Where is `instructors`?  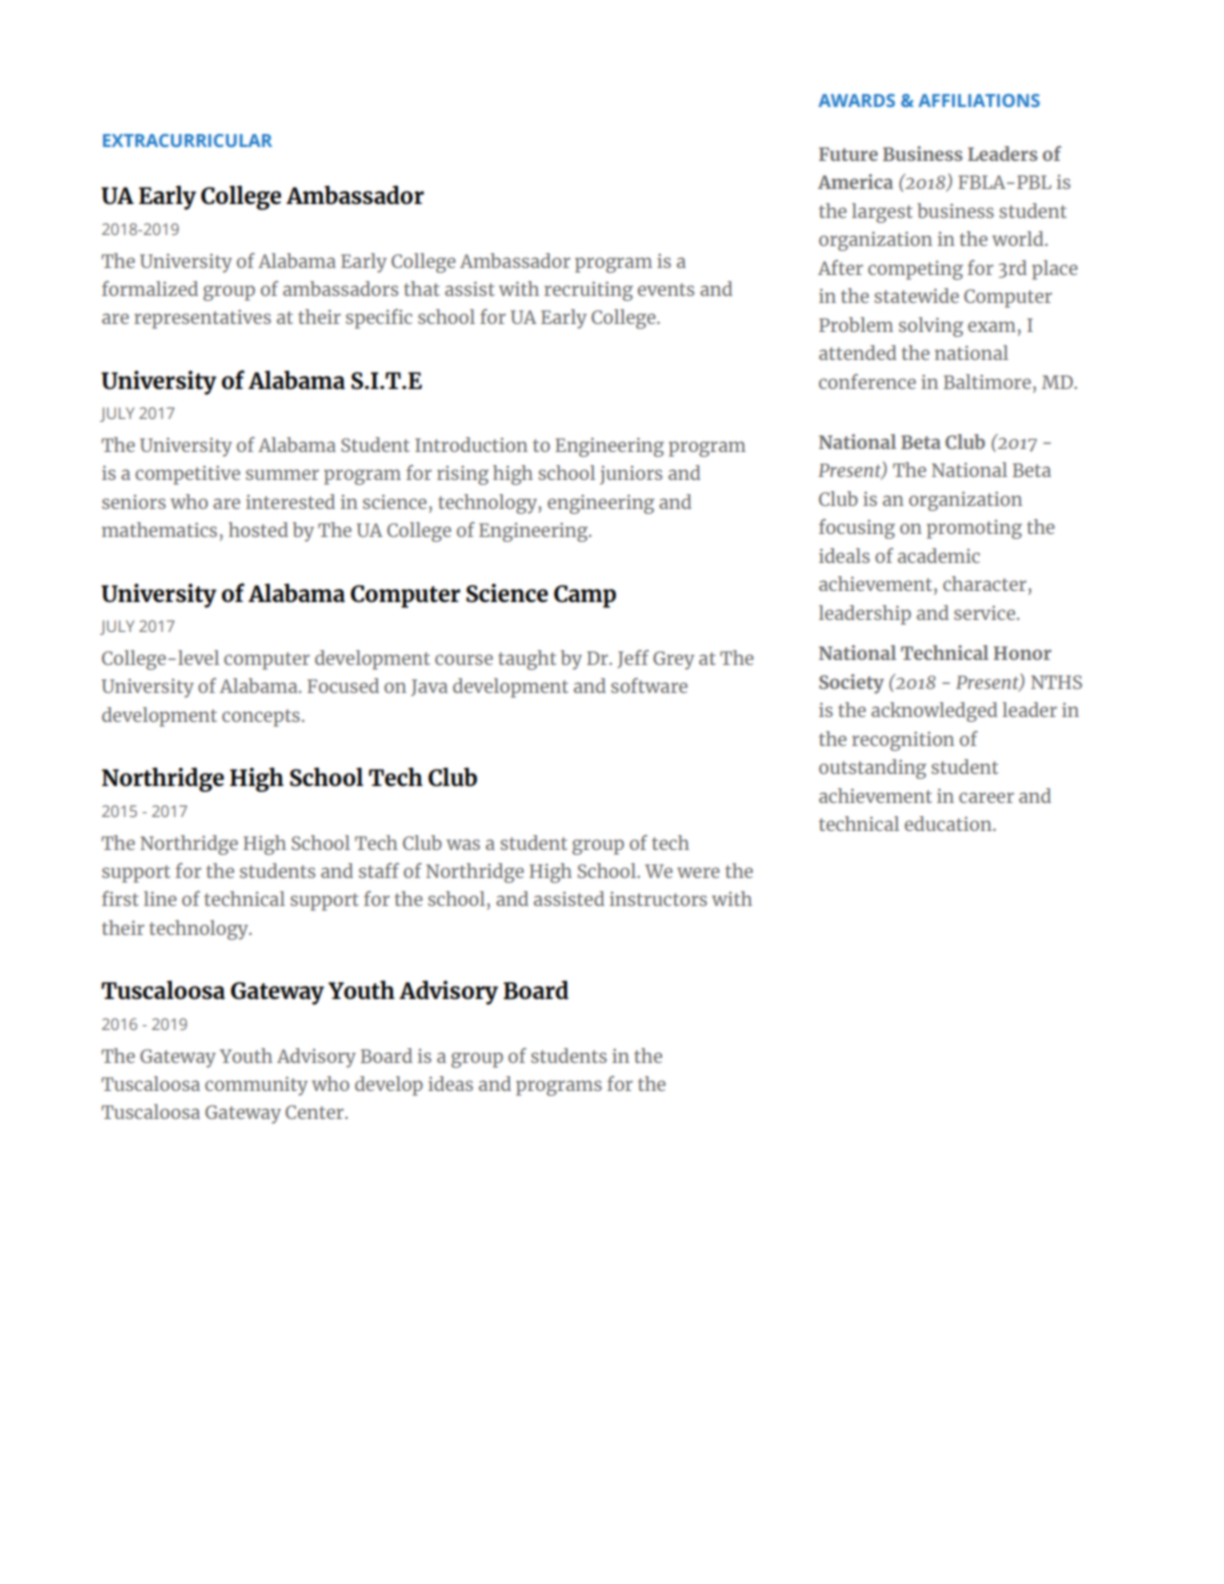 instructors is located at coordinates (658, 899).
